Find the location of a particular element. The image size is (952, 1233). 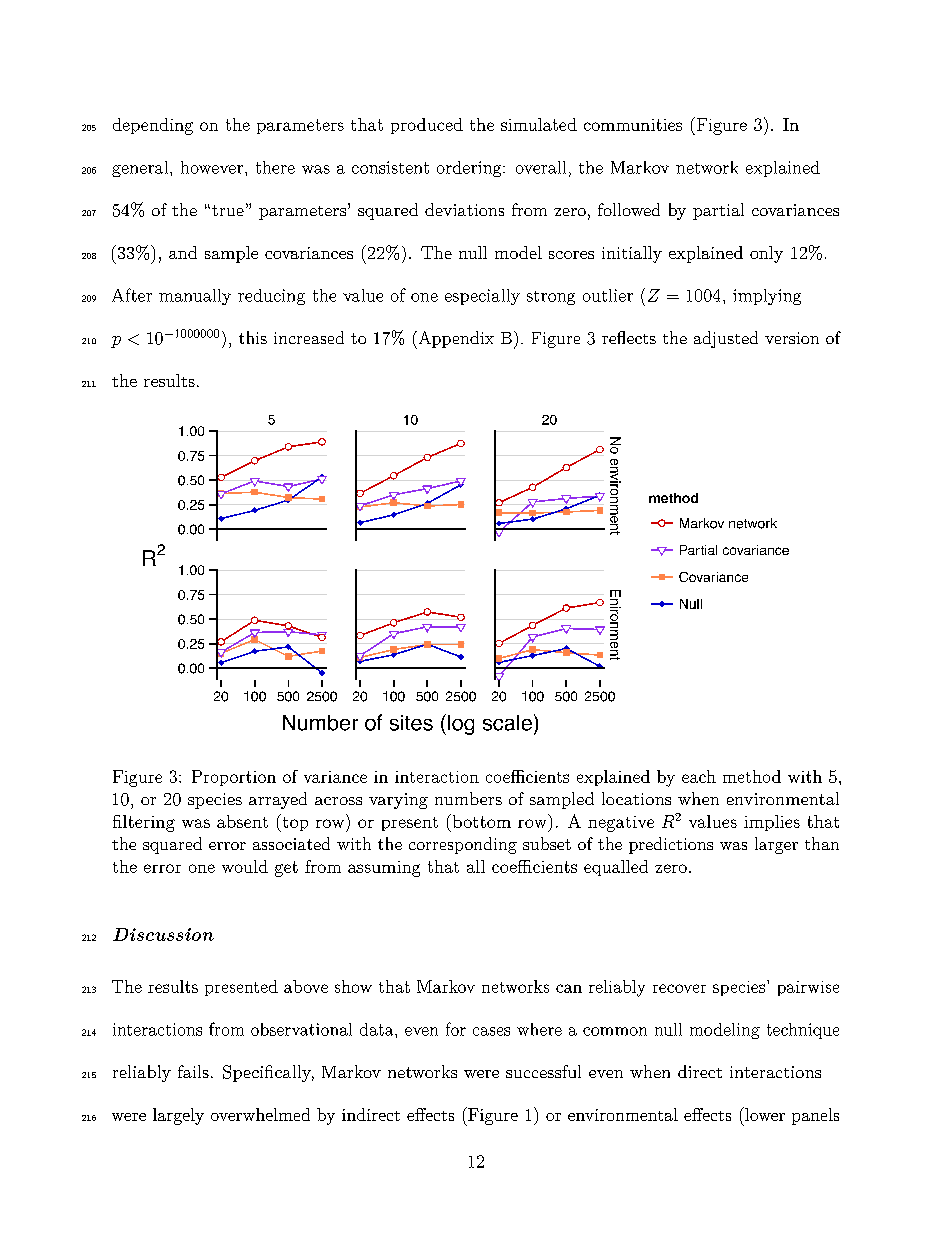

this is located at coordinates (253, 337).
